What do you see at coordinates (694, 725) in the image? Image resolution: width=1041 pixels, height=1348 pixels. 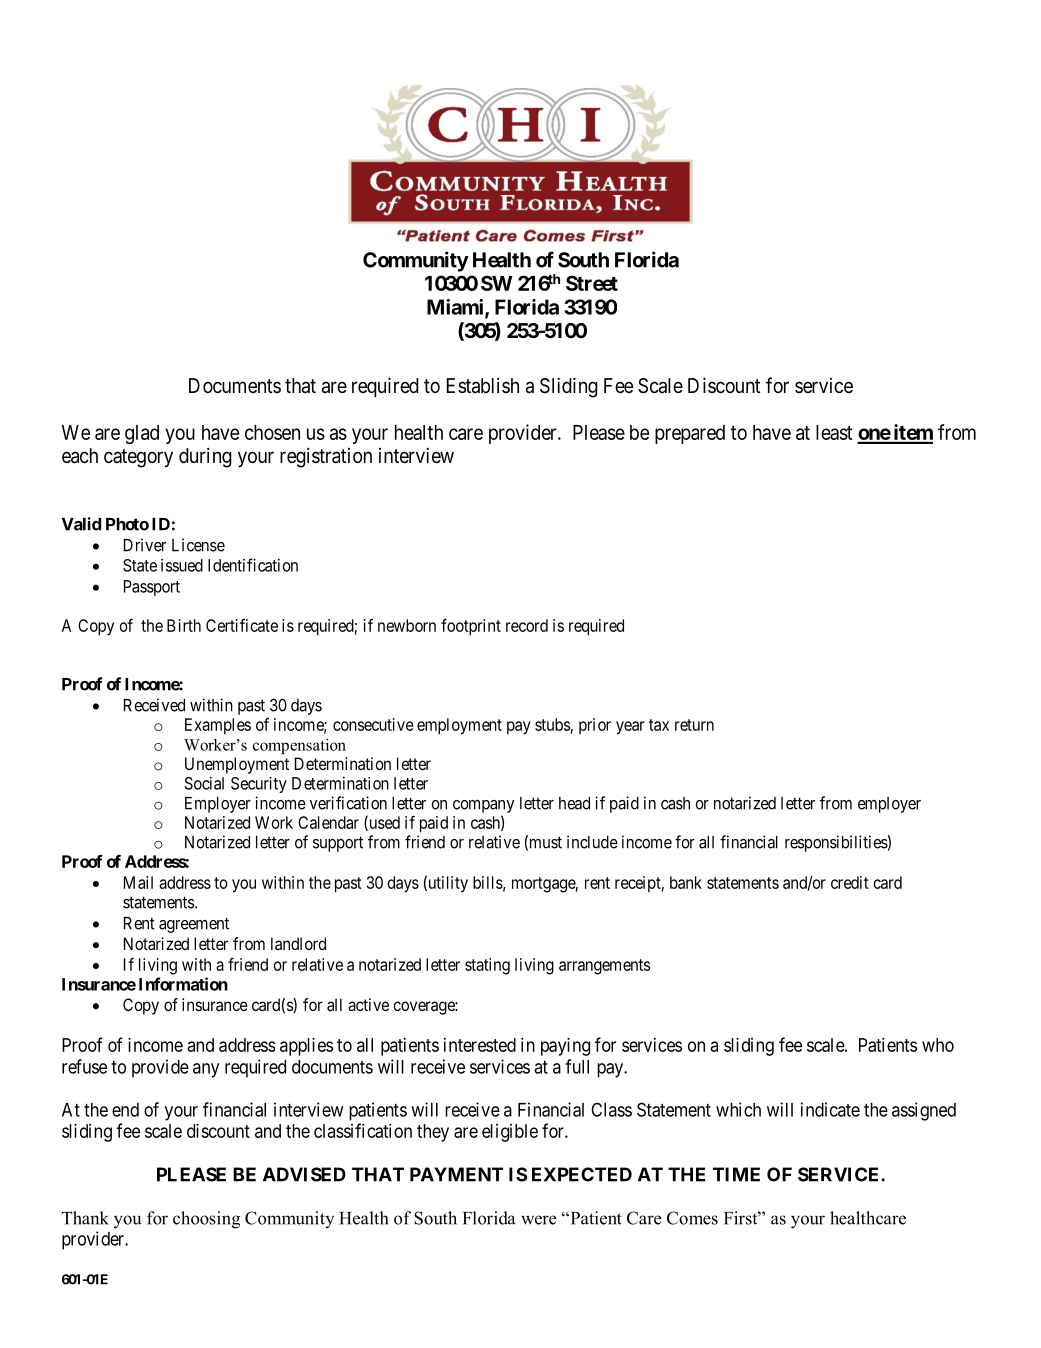 I see `return` at bounding box center [694, 725].
